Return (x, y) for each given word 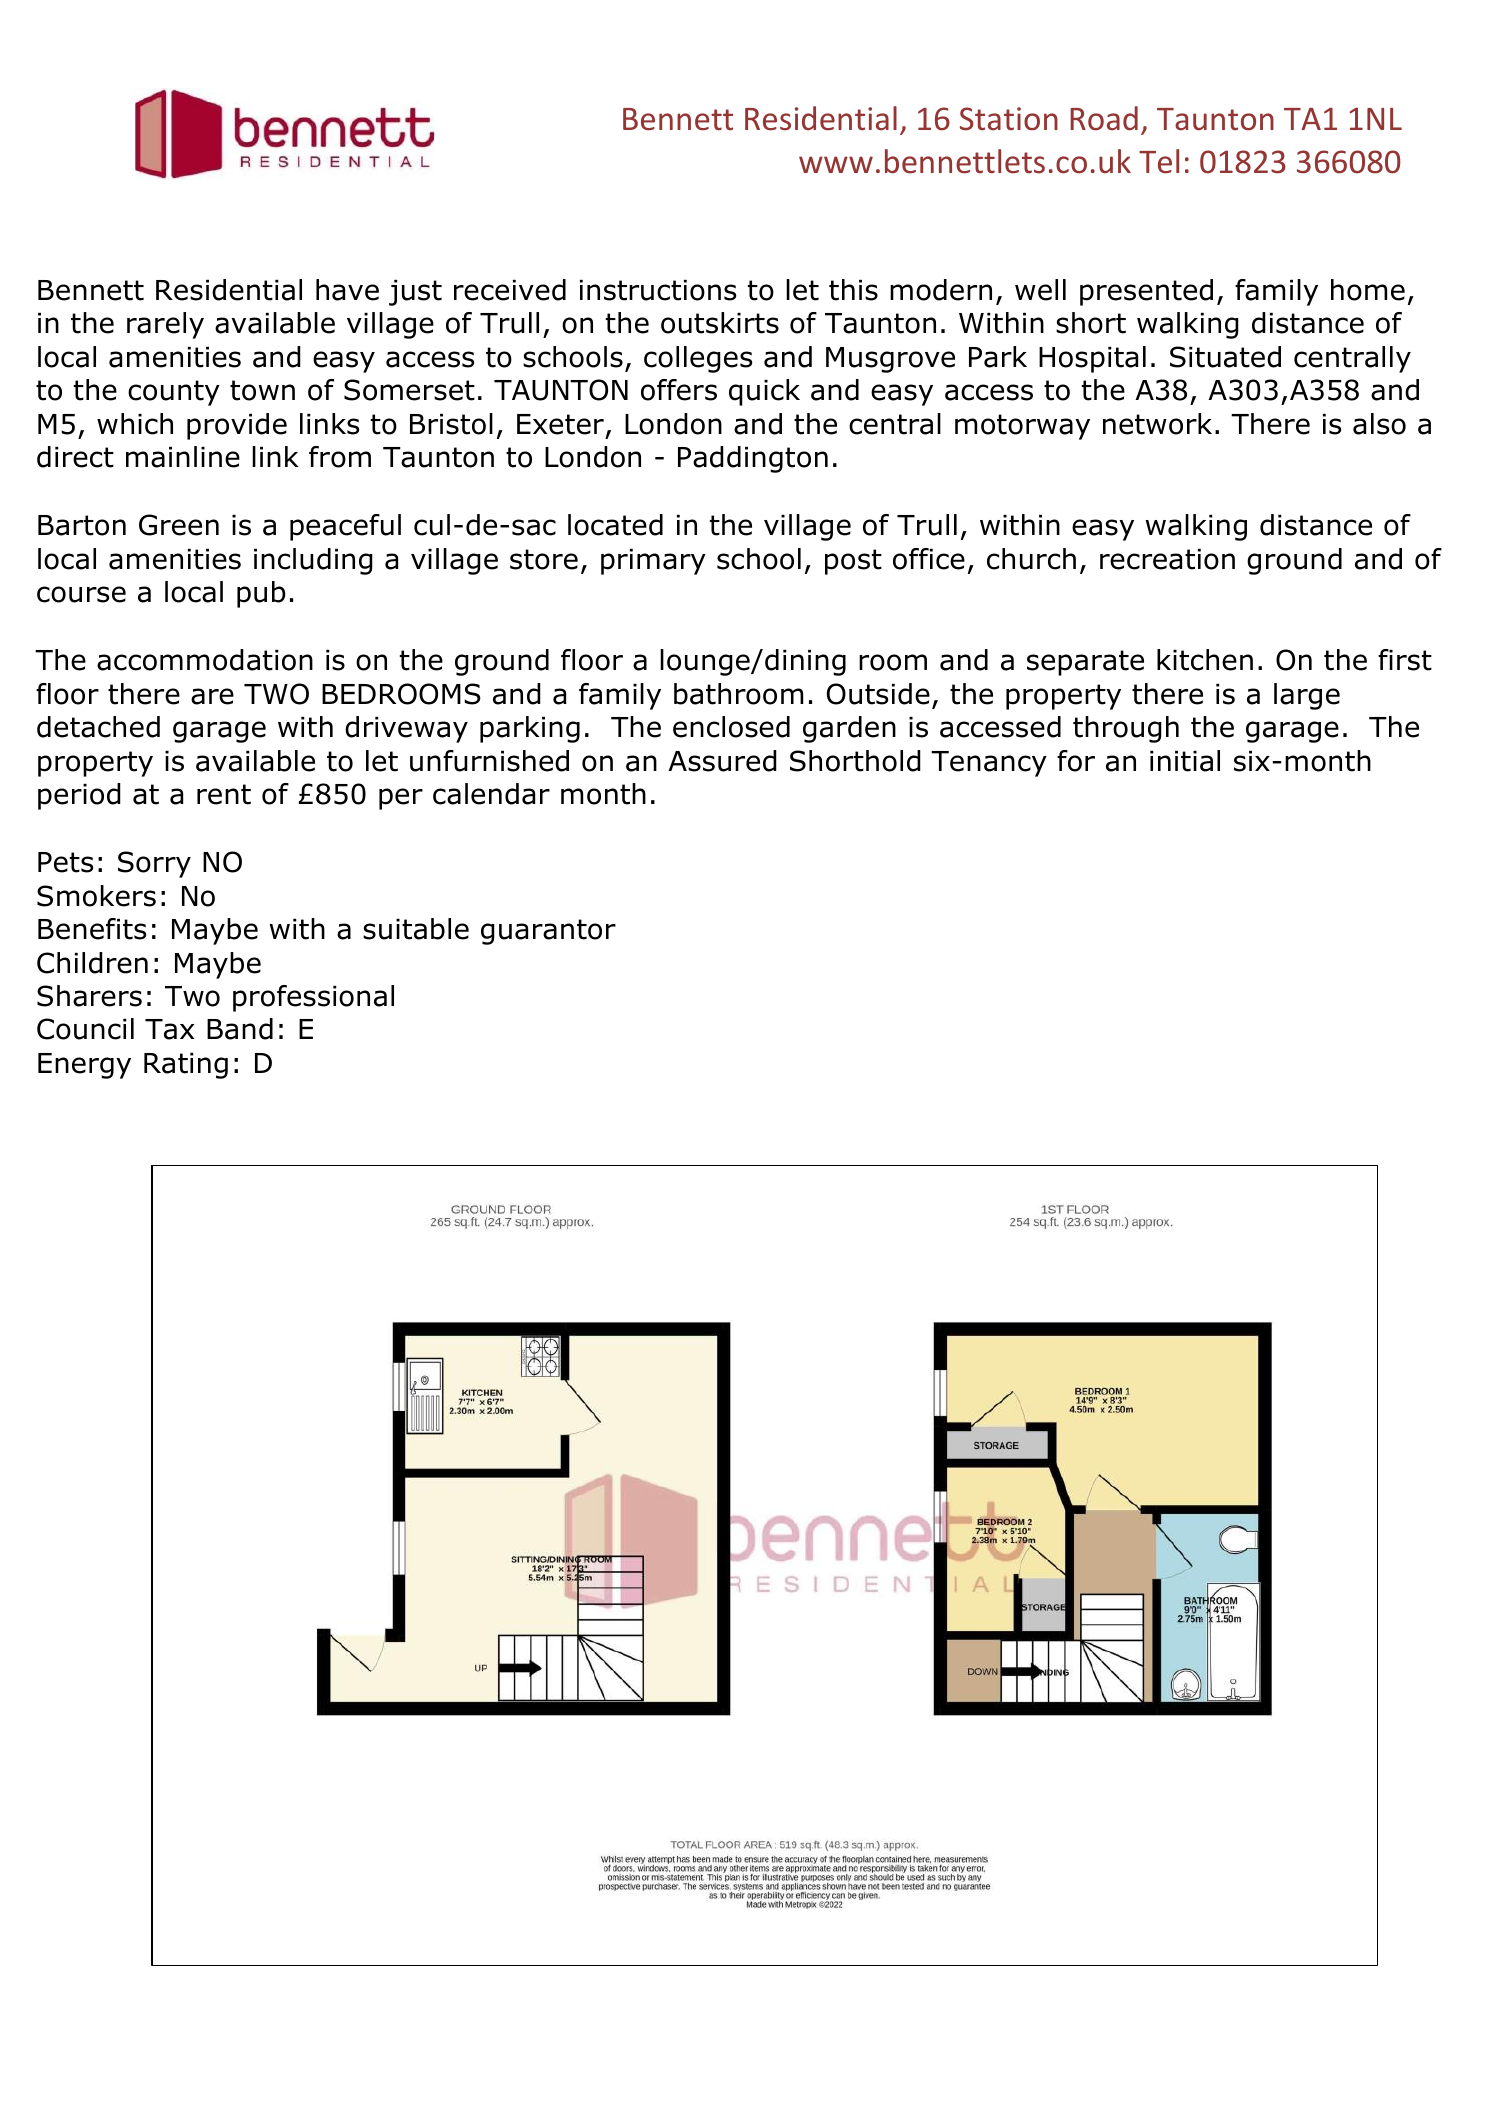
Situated (1225, 357)
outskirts (720, 323)
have (347, 290)
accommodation (205, 660)
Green (179, 525)
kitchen (1205, 660)
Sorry (154, 864)
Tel (1159, 161)
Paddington (753, 459)
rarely (165, 325)
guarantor (548, 932)
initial (1185, 761)
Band (240, 1029)
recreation (1167, 559)
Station (1009, 119)
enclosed (731, 727)
